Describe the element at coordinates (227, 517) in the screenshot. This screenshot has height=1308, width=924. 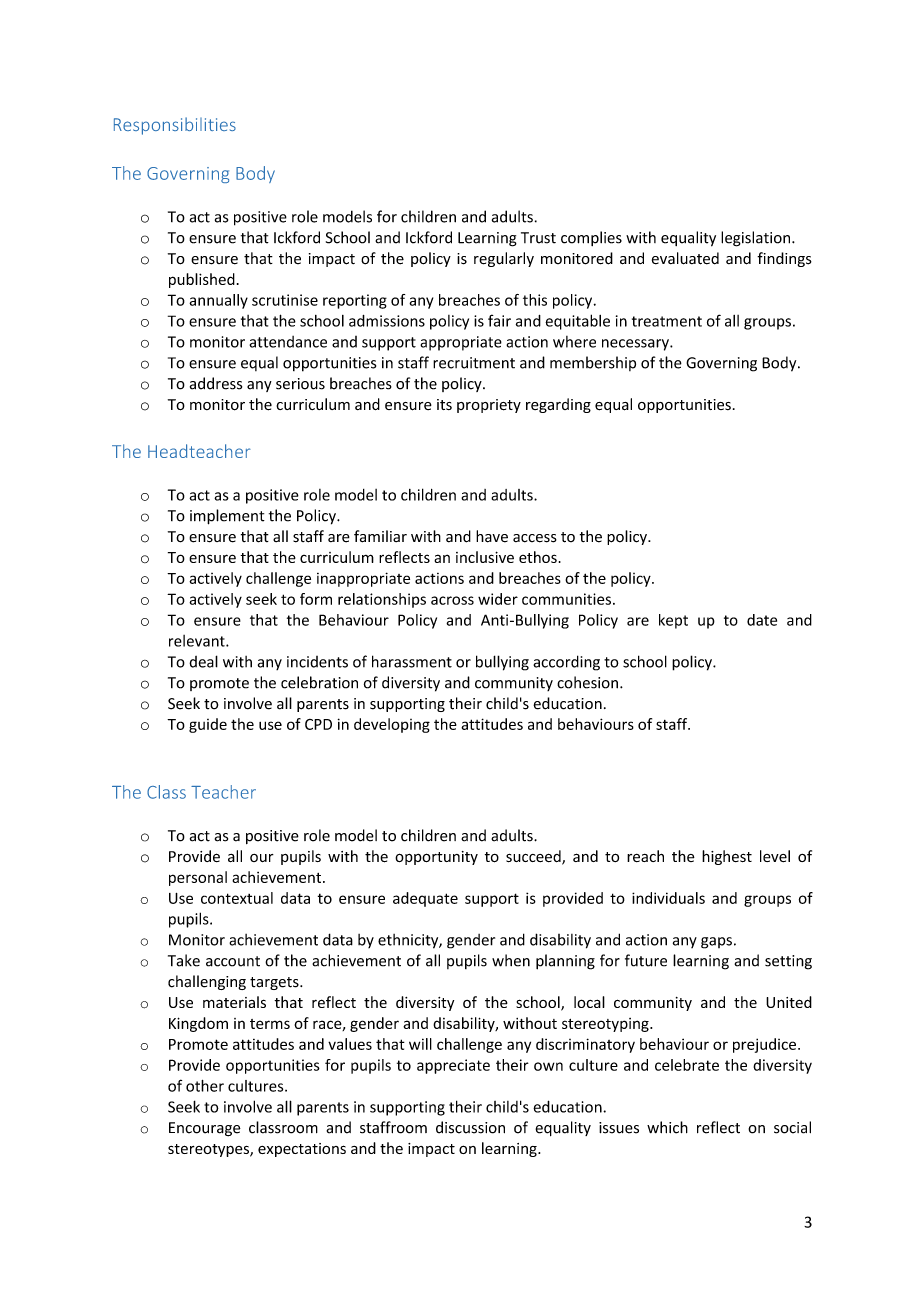
I see `implement` at that location.
